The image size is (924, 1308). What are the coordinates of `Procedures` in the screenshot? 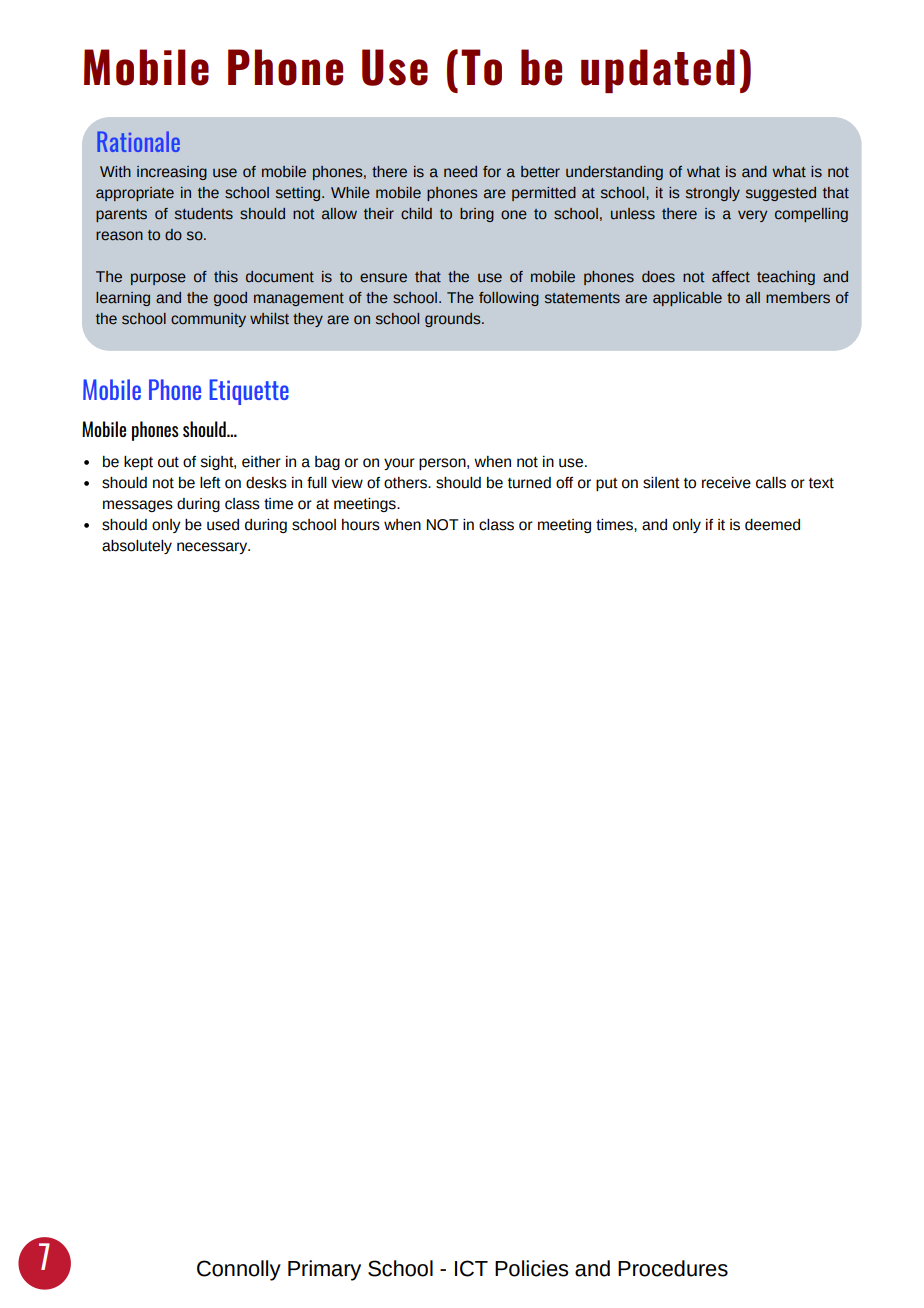 It's located at (673, 1268).
